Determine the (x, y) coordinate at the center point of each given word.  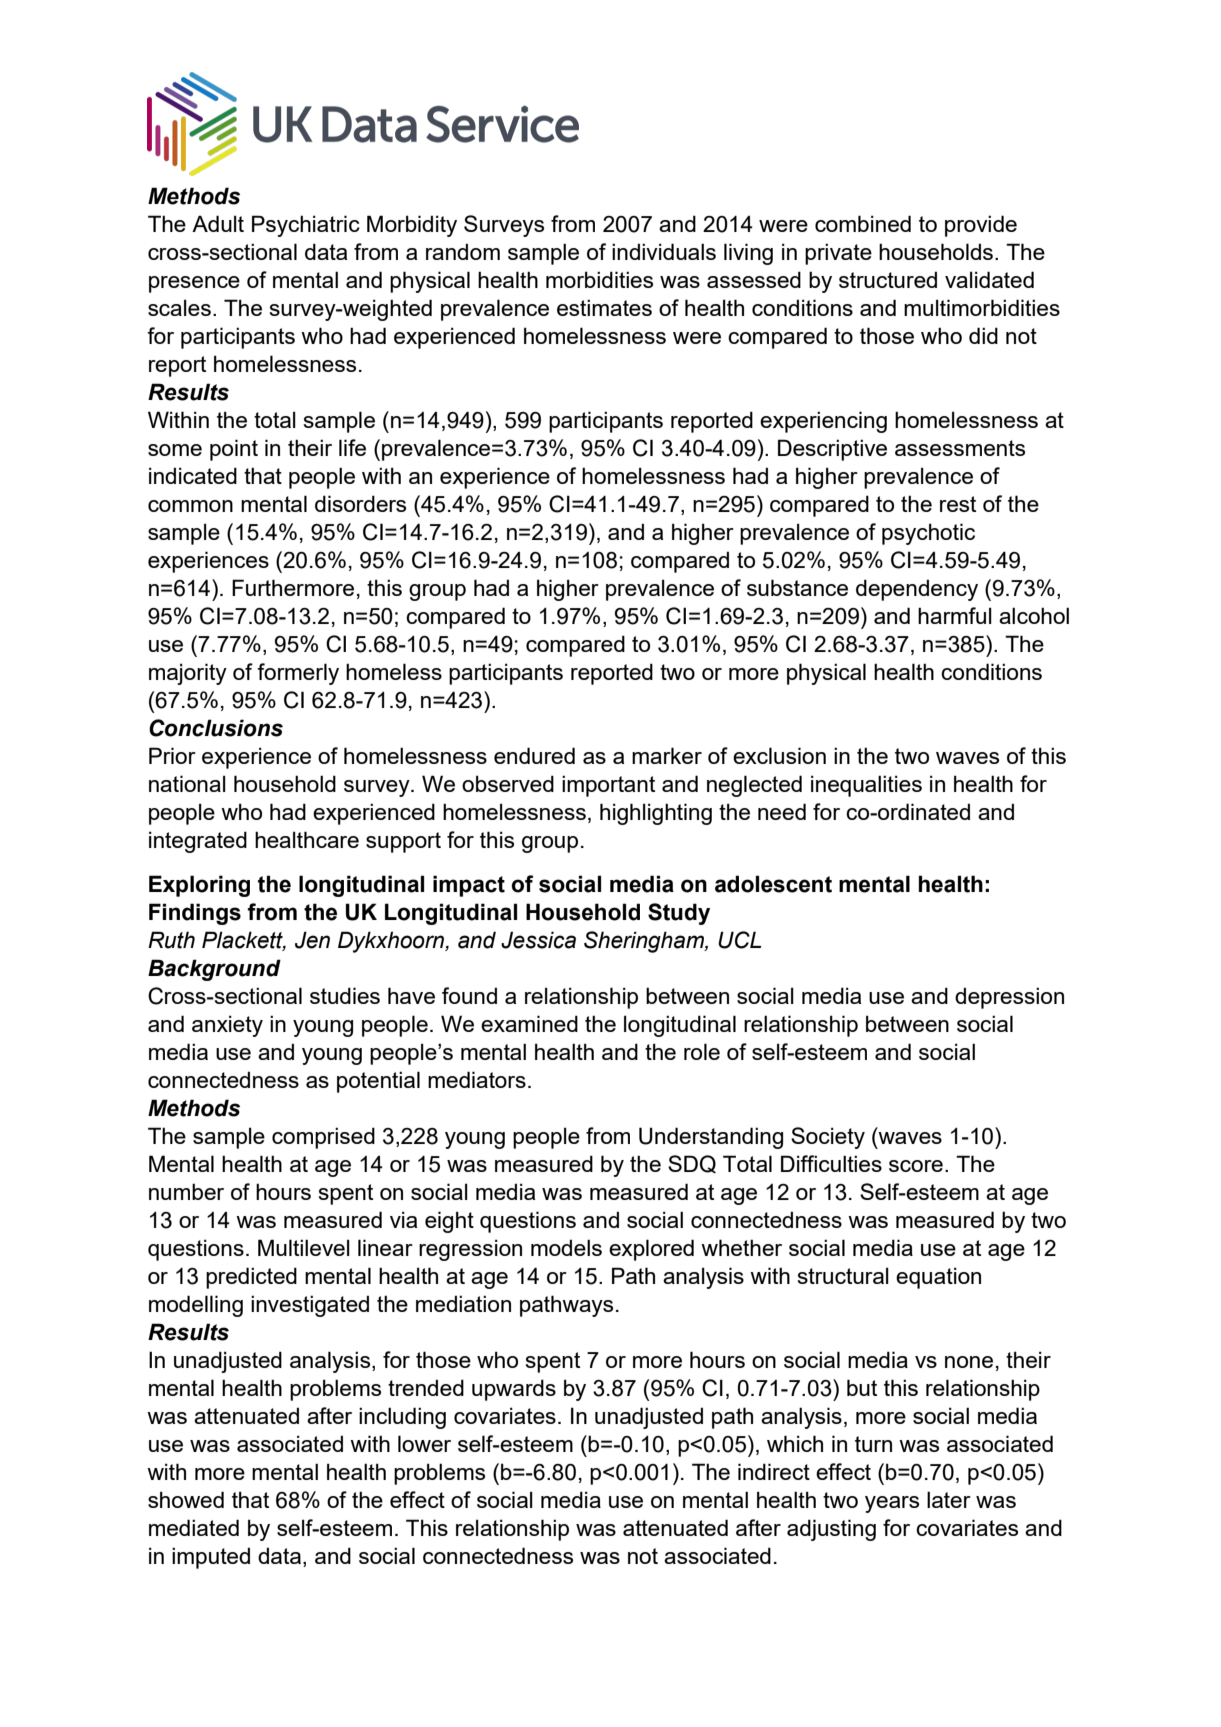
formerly (298, 674)
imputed (211, 1558)
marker (667, 755)
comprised (323, 1138)
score (916, 1166)
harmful (955, 615)
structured (888, 279)
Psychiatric (306, 226)
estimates (604, 307)
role (702, 1051)
